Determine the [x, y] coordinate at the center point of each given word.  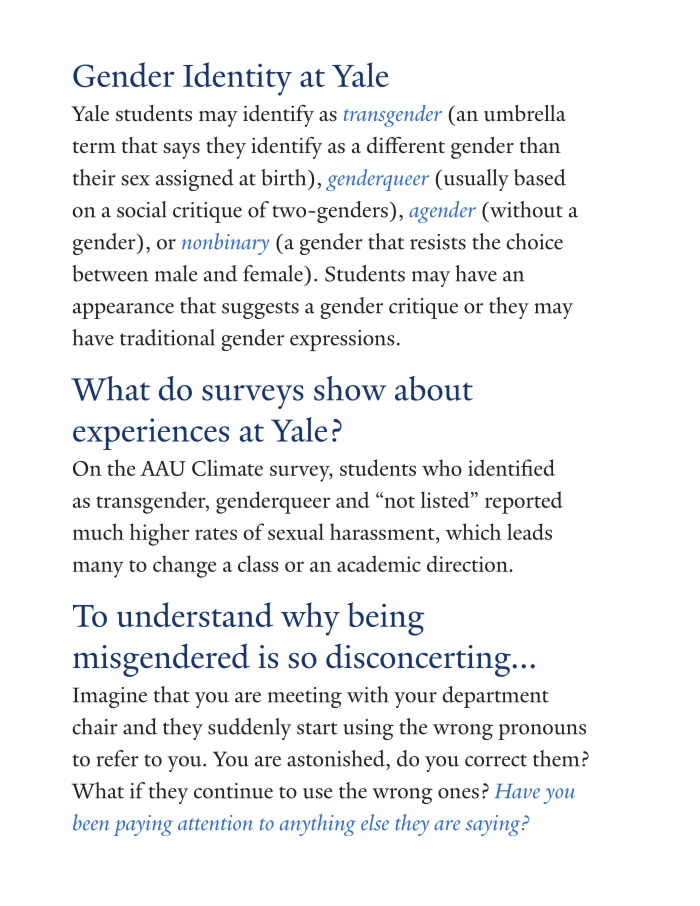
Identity [237, 79]
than [540, 145]
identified [511, 467]
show [350, 388]
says [181, 151]
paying [143, 825]
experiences [151, 434]
